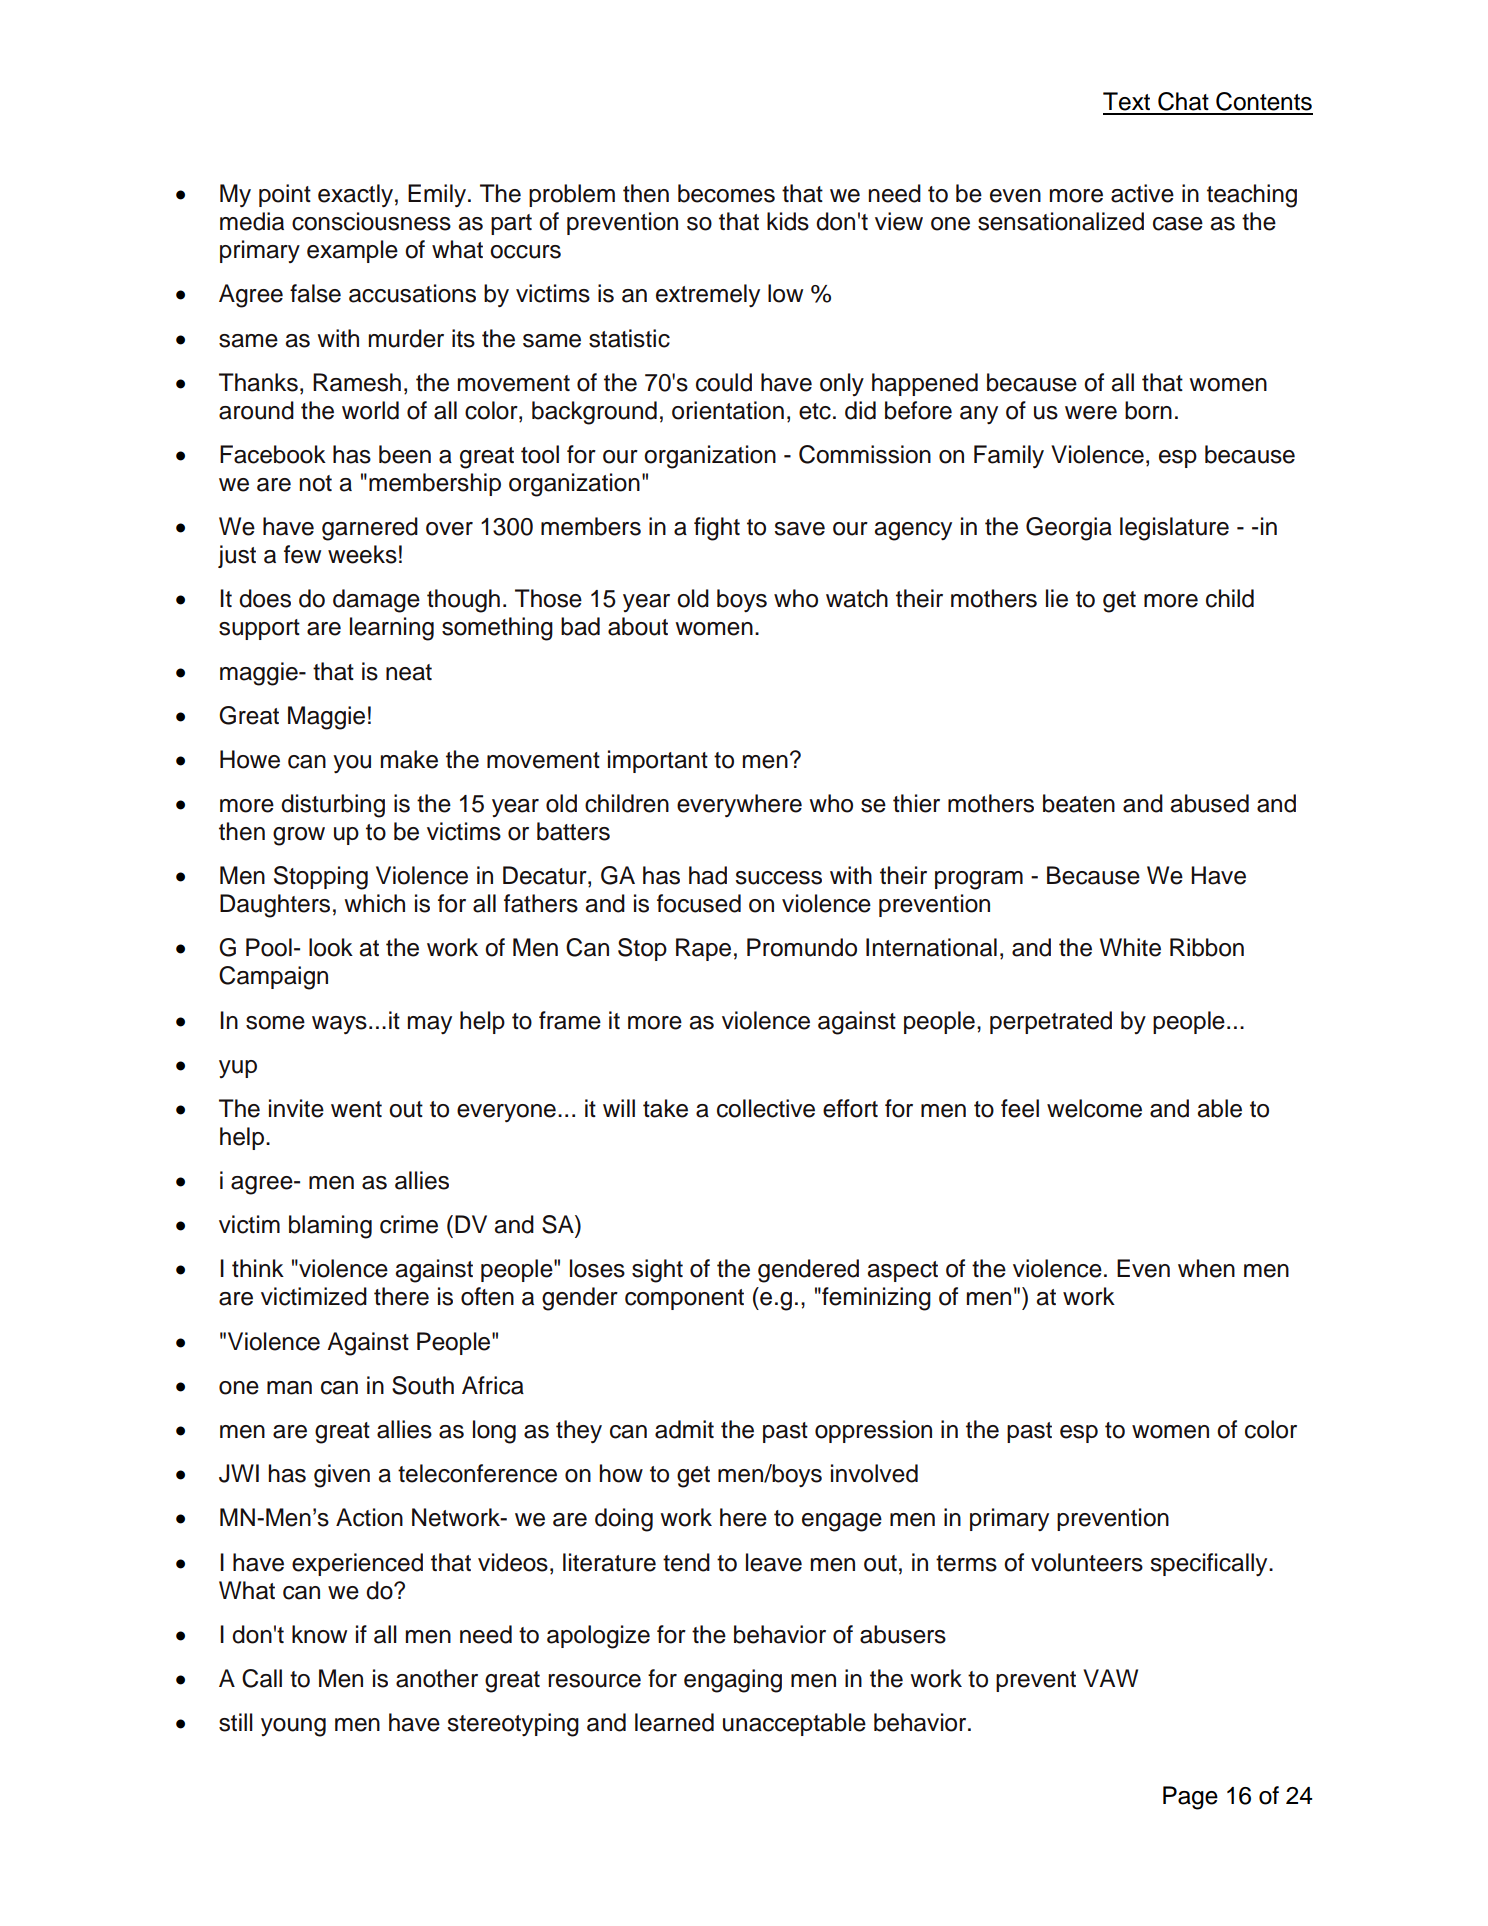 This page has width=1488, height=1926. What do you see at coordinates (342, 1476) in the page?
I see `given` at bounding box center [342, 1476].
